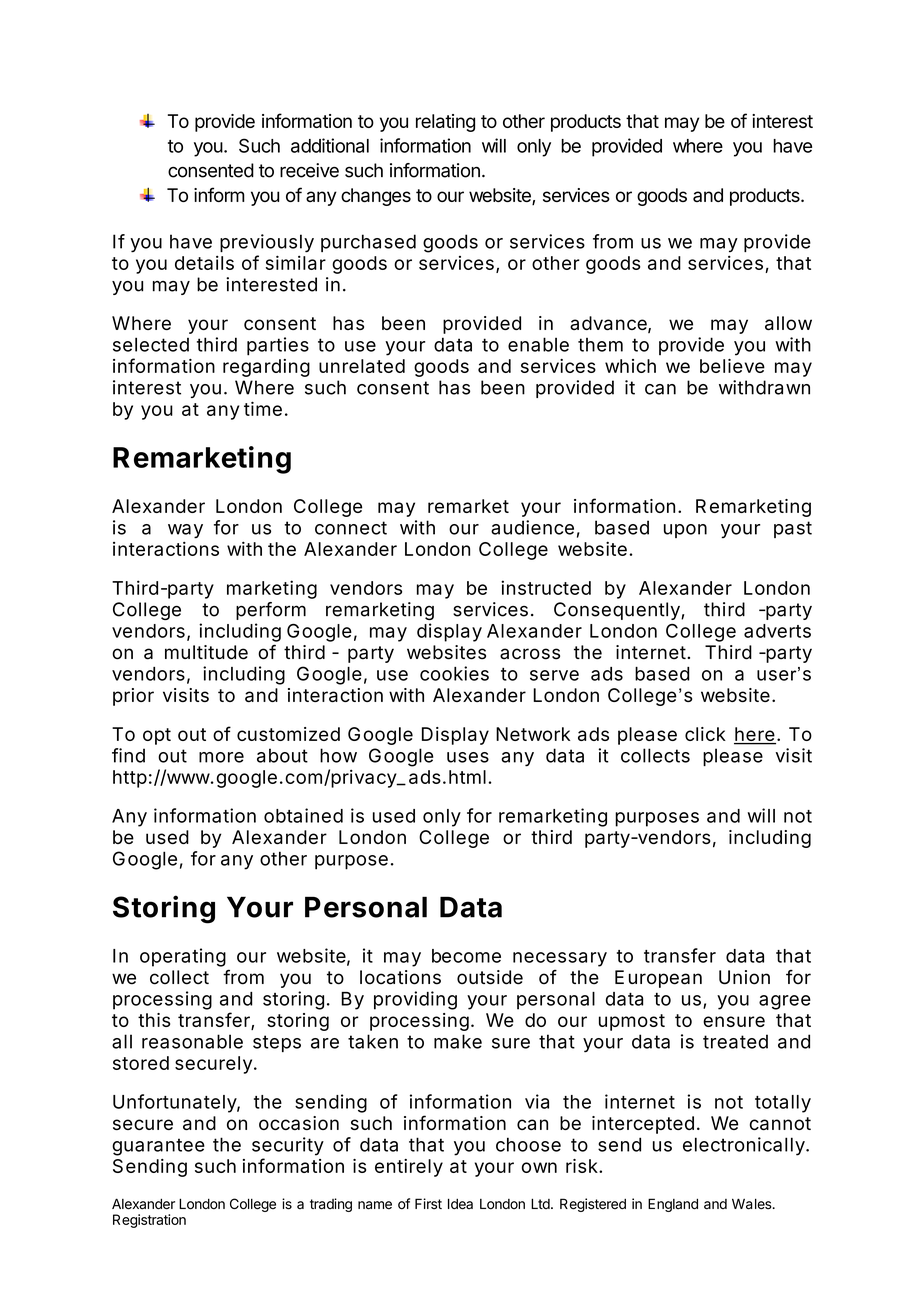 This document has height=1308, width=924. I want to click on upon, so click(685, 531).
